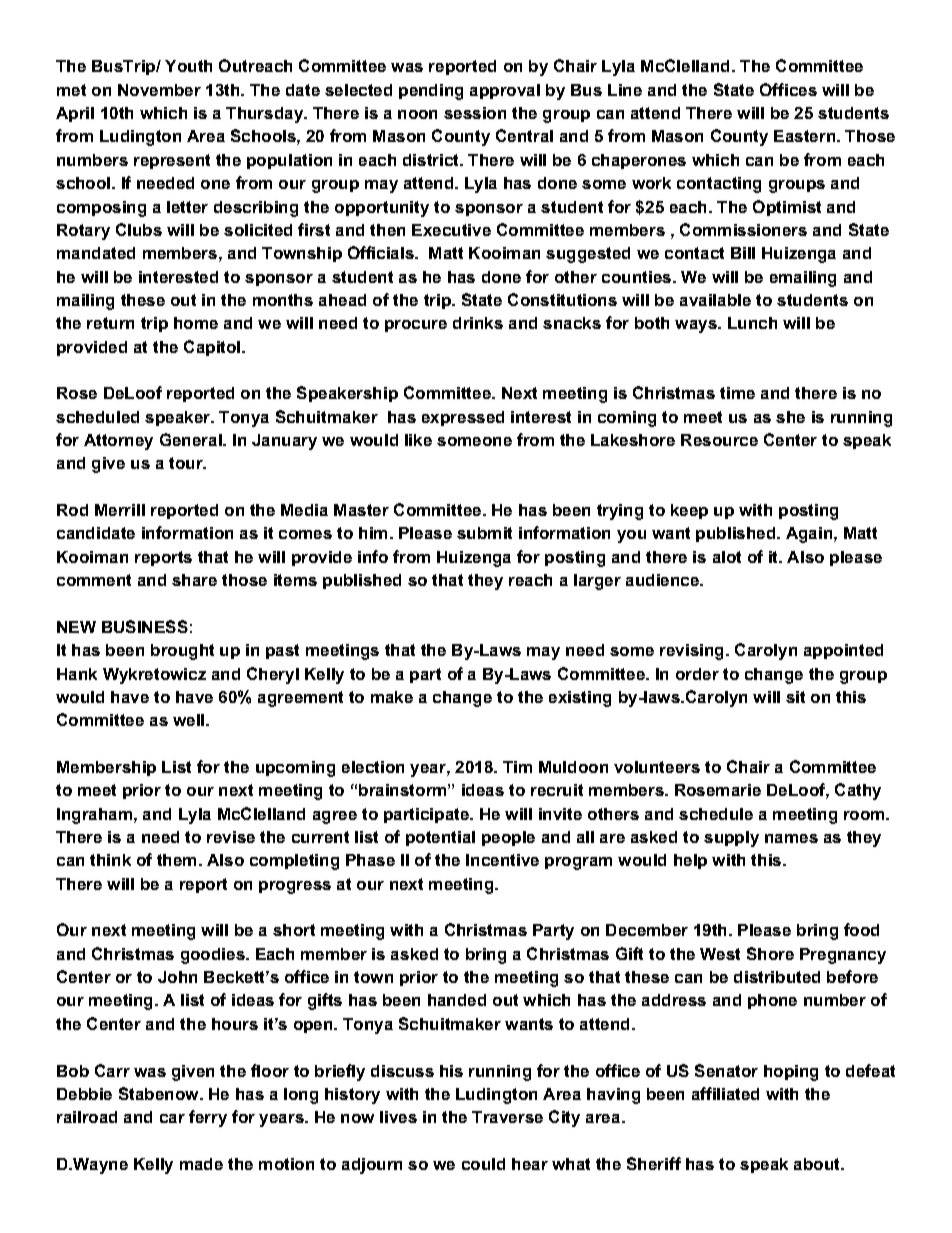 Image resolution: width=952 pixels, height=1233 pixels. Describe the element at coordinates (484, 533) in the screenshot. I see `submit` at that location.
